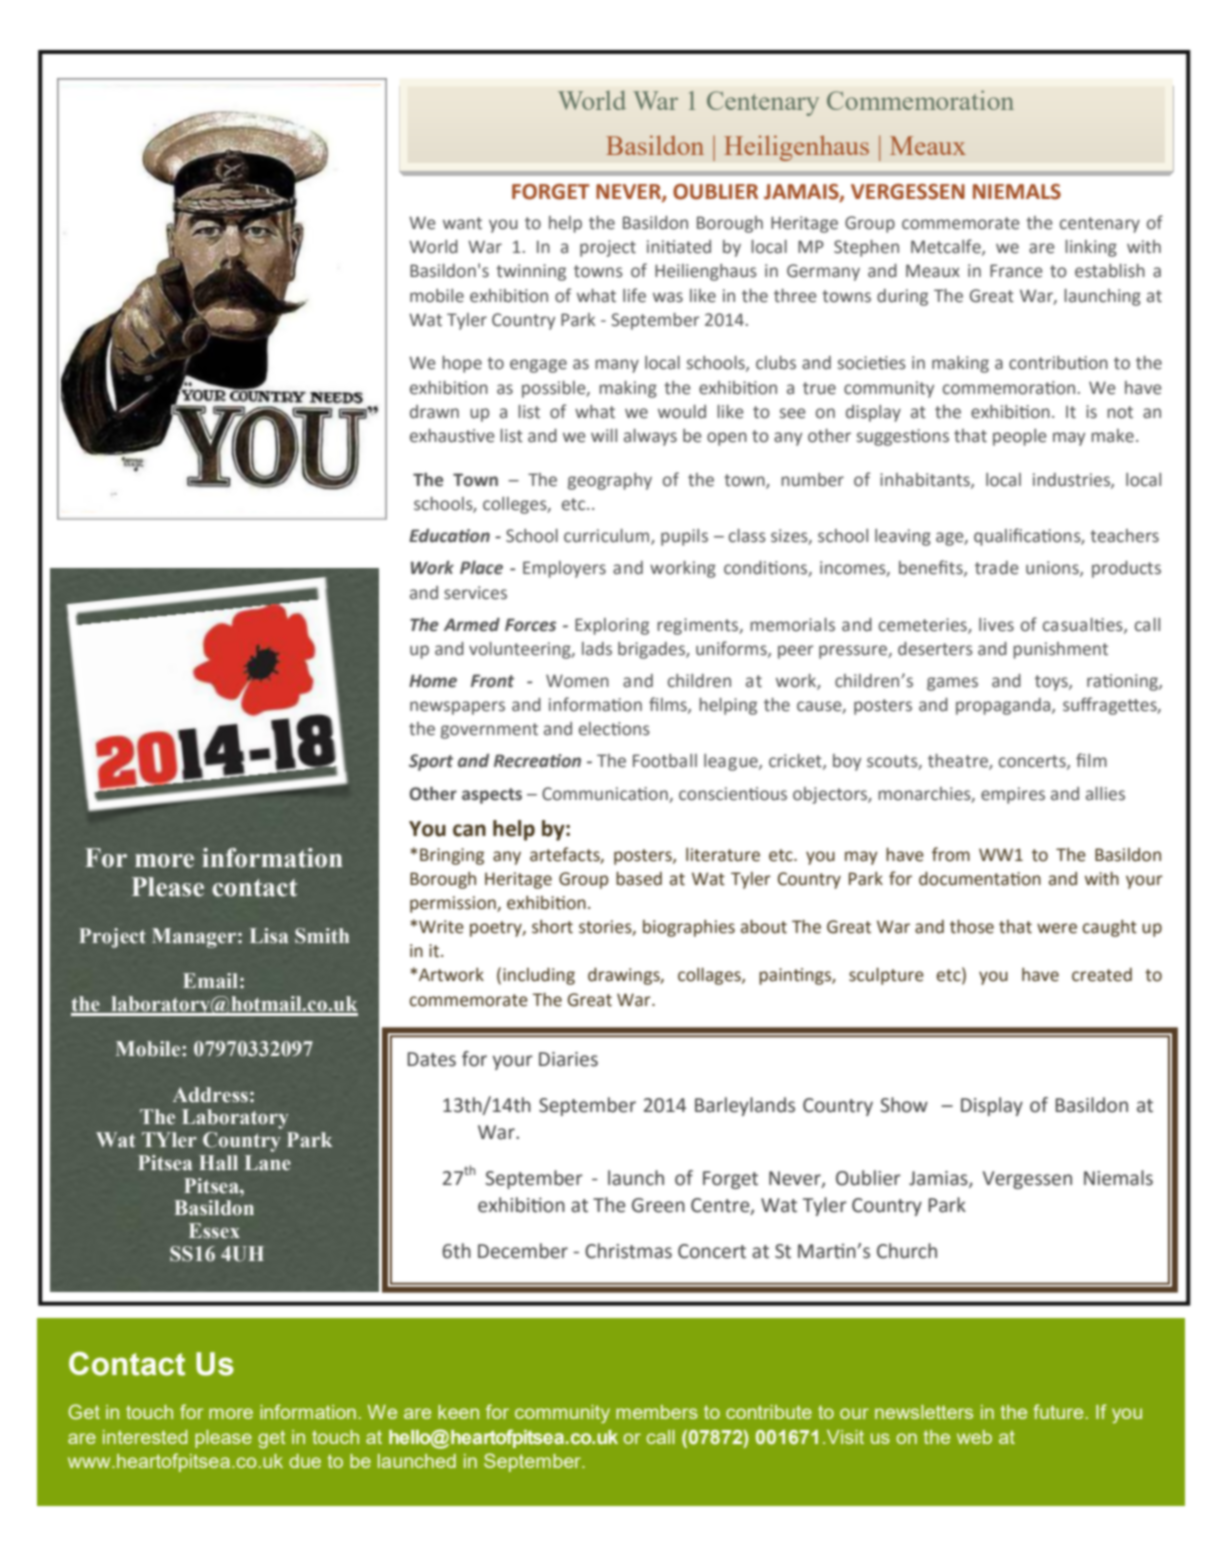 This screenshot has width=1212, height=1568. Describe the element at coordinates (462, 223) in the screenshot. I see `want` at that location.
